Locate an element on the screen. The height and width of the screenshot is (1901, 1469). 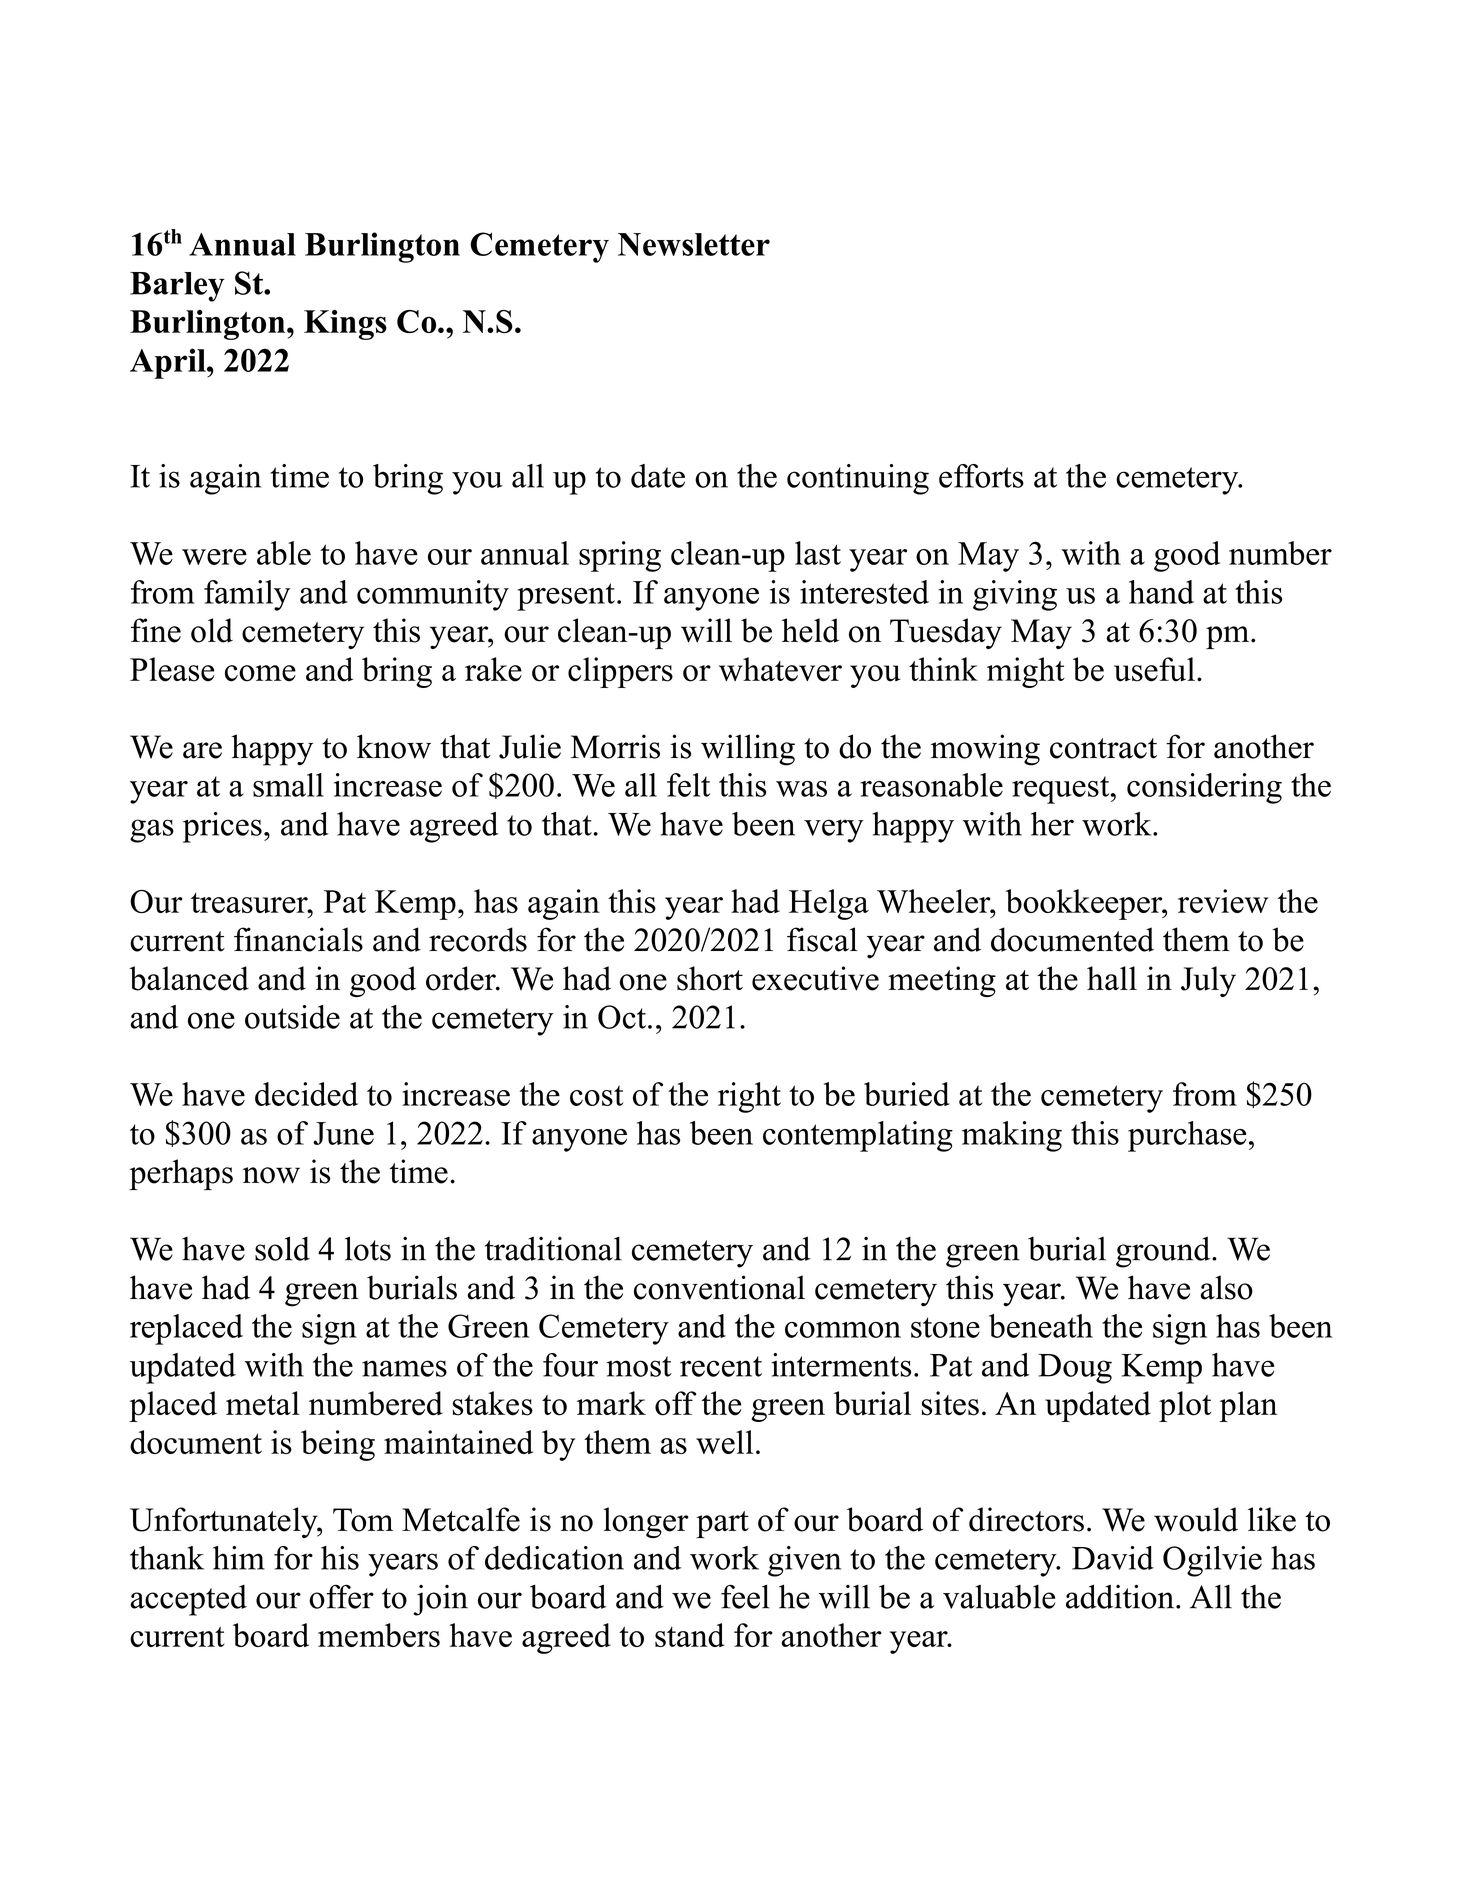
financials is located at coordinates (298, 939).
